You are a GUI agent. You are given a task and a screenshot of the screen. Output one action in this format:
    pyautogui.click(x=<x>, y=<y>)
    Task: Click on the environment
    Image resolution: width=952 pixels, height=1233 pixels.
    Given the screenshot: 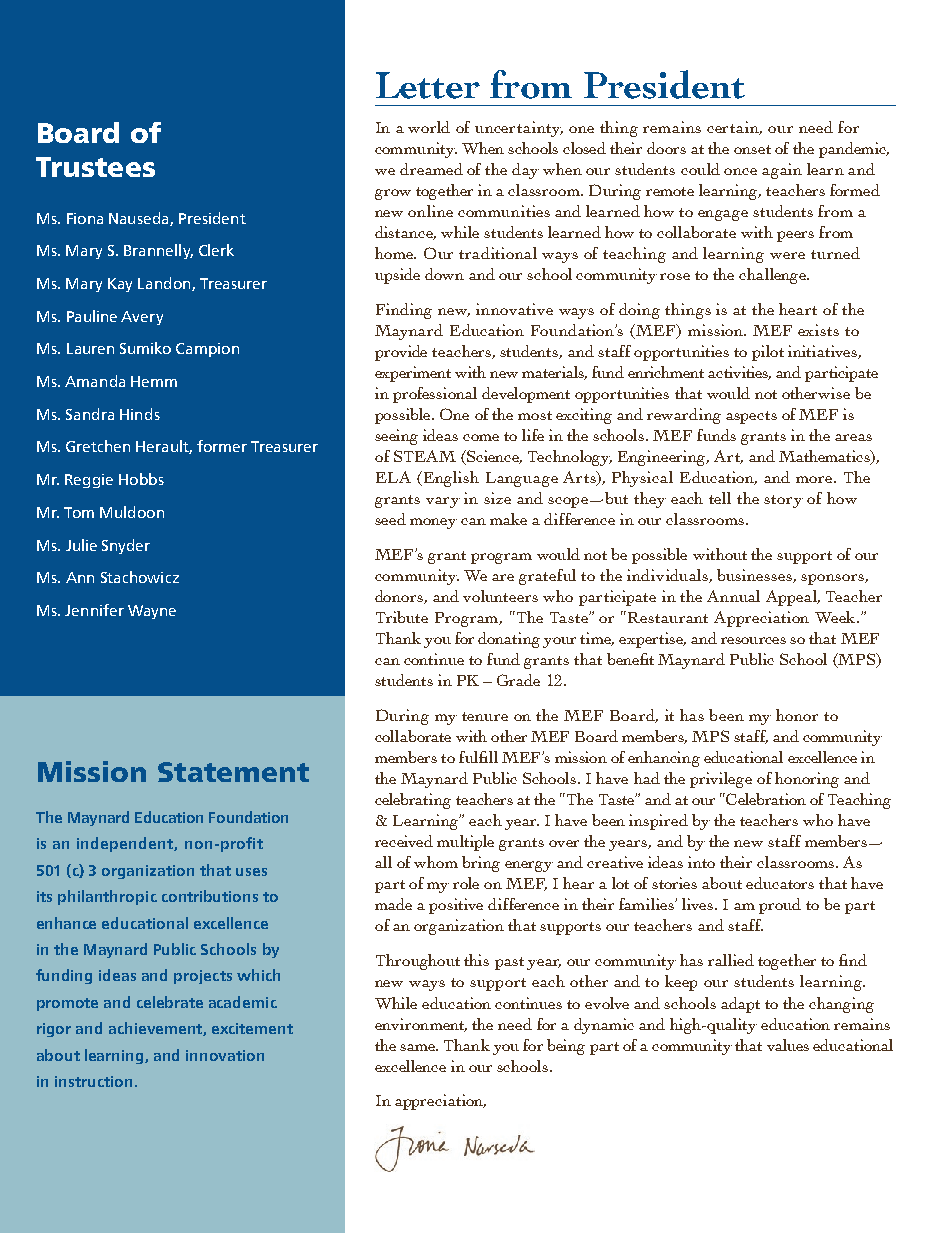 What is the action you would take?
    pyautogui.click(x=421, y=1025)
